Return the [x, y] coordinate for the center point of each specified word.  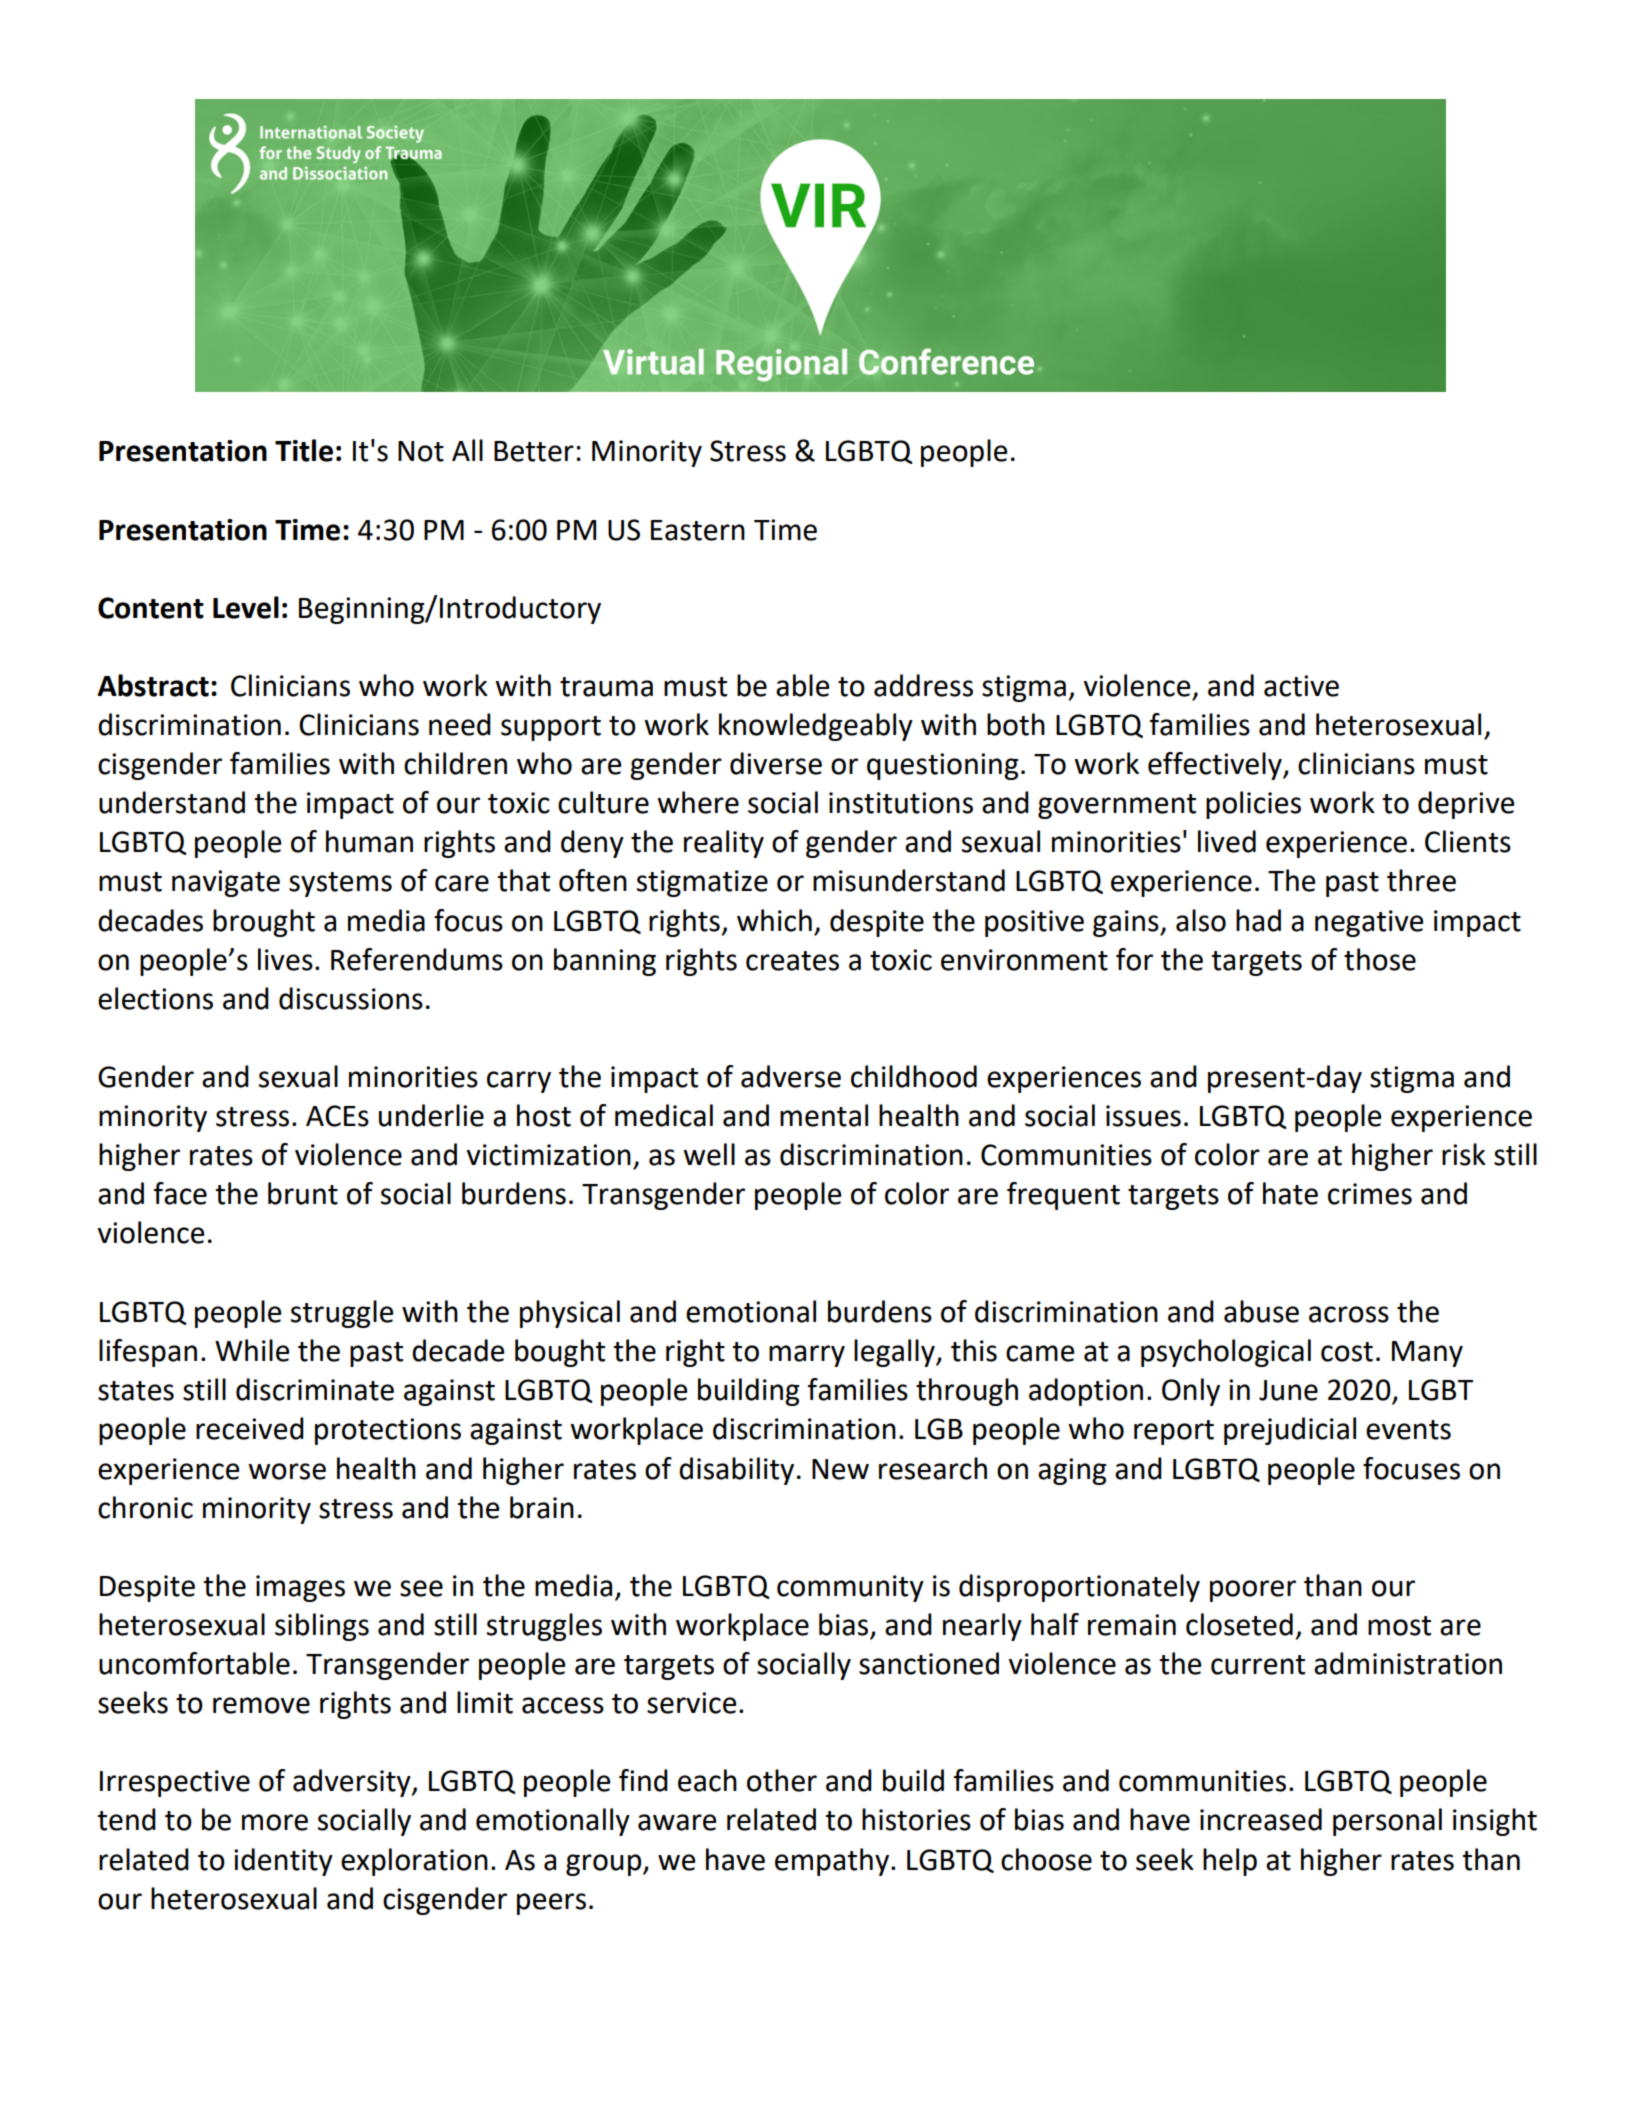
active [1301, 686]
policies [1253, 805]
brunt [303, 1193]
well [709, 1154]
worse [287, 1471]
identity [283, 1862]
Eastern [698, 530]
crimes [1370, 1194]
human [369, 841]
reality [724, 844]
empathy [832, 1862]
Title [304, 450]
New [840, 1469]
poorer [1253, 1591]
